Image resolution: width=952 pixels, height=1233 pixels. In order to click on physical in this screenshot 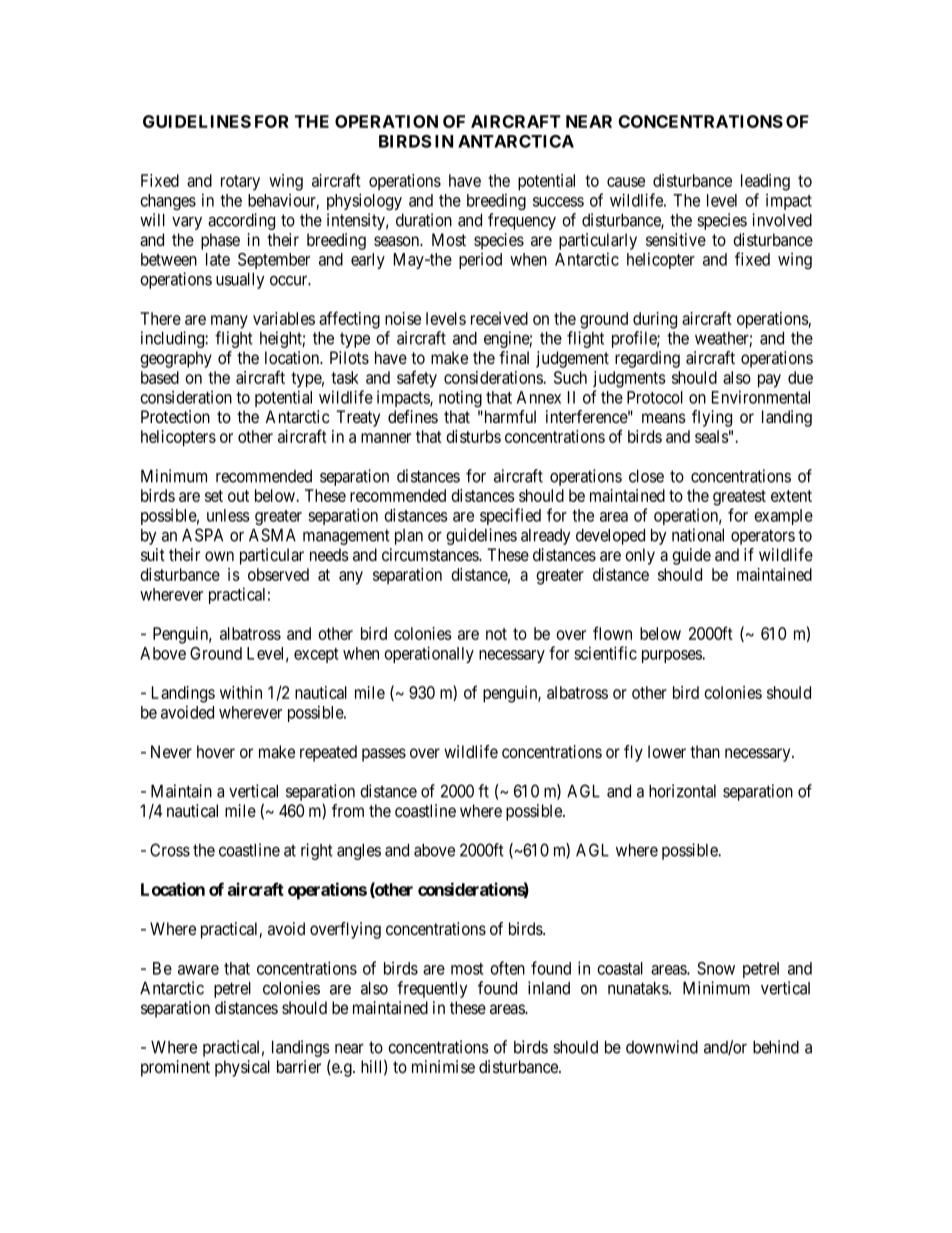, I will do `click(242, 1068)`.
